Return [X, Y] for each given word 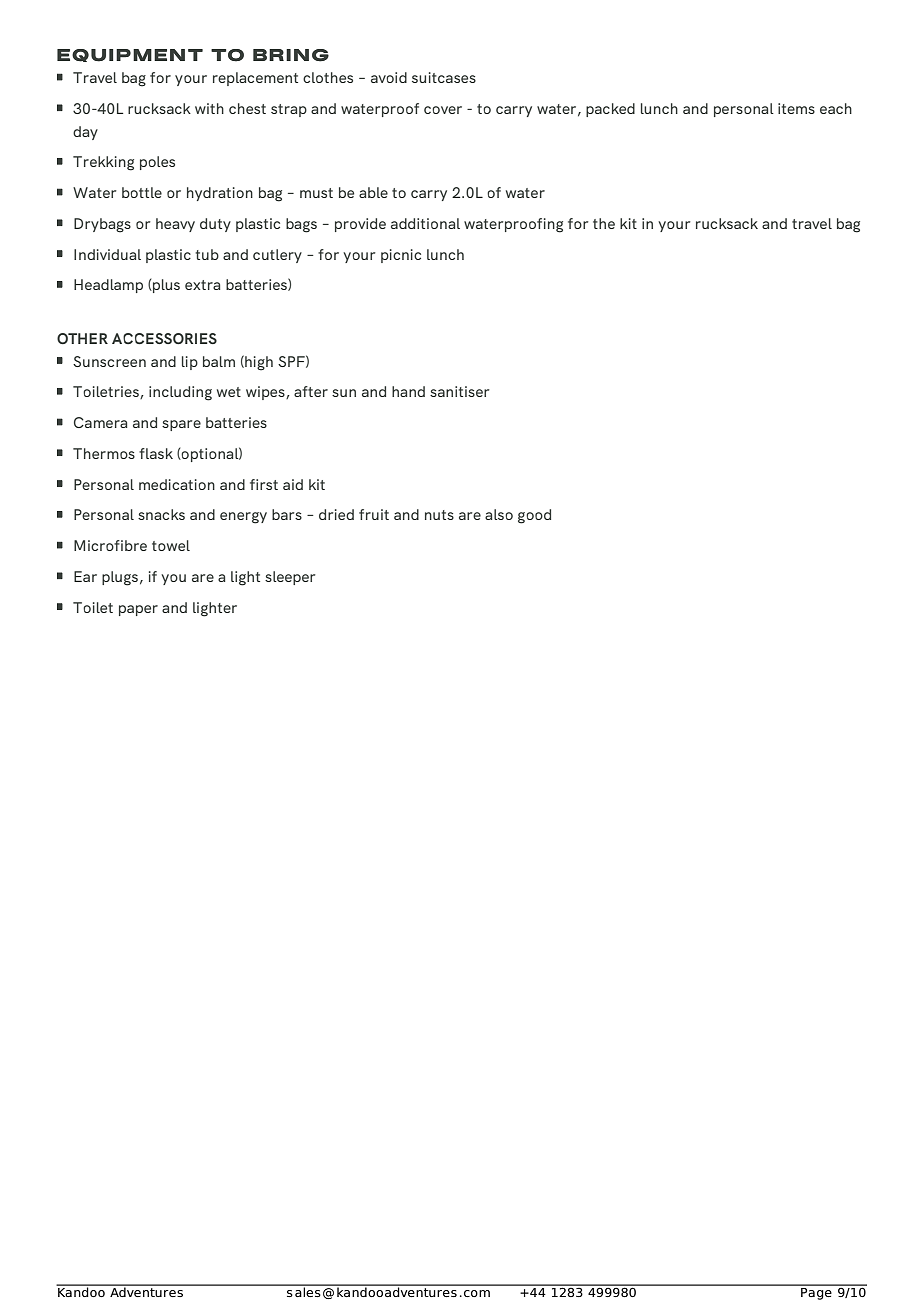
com [477, 1293]
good [534, 516]
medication [177, 484]
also [499, 514]
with [209, 108]
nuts [439, 515]
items [796, 108]
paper [138, 610]
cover [443, 110]
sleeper [290, 578]
